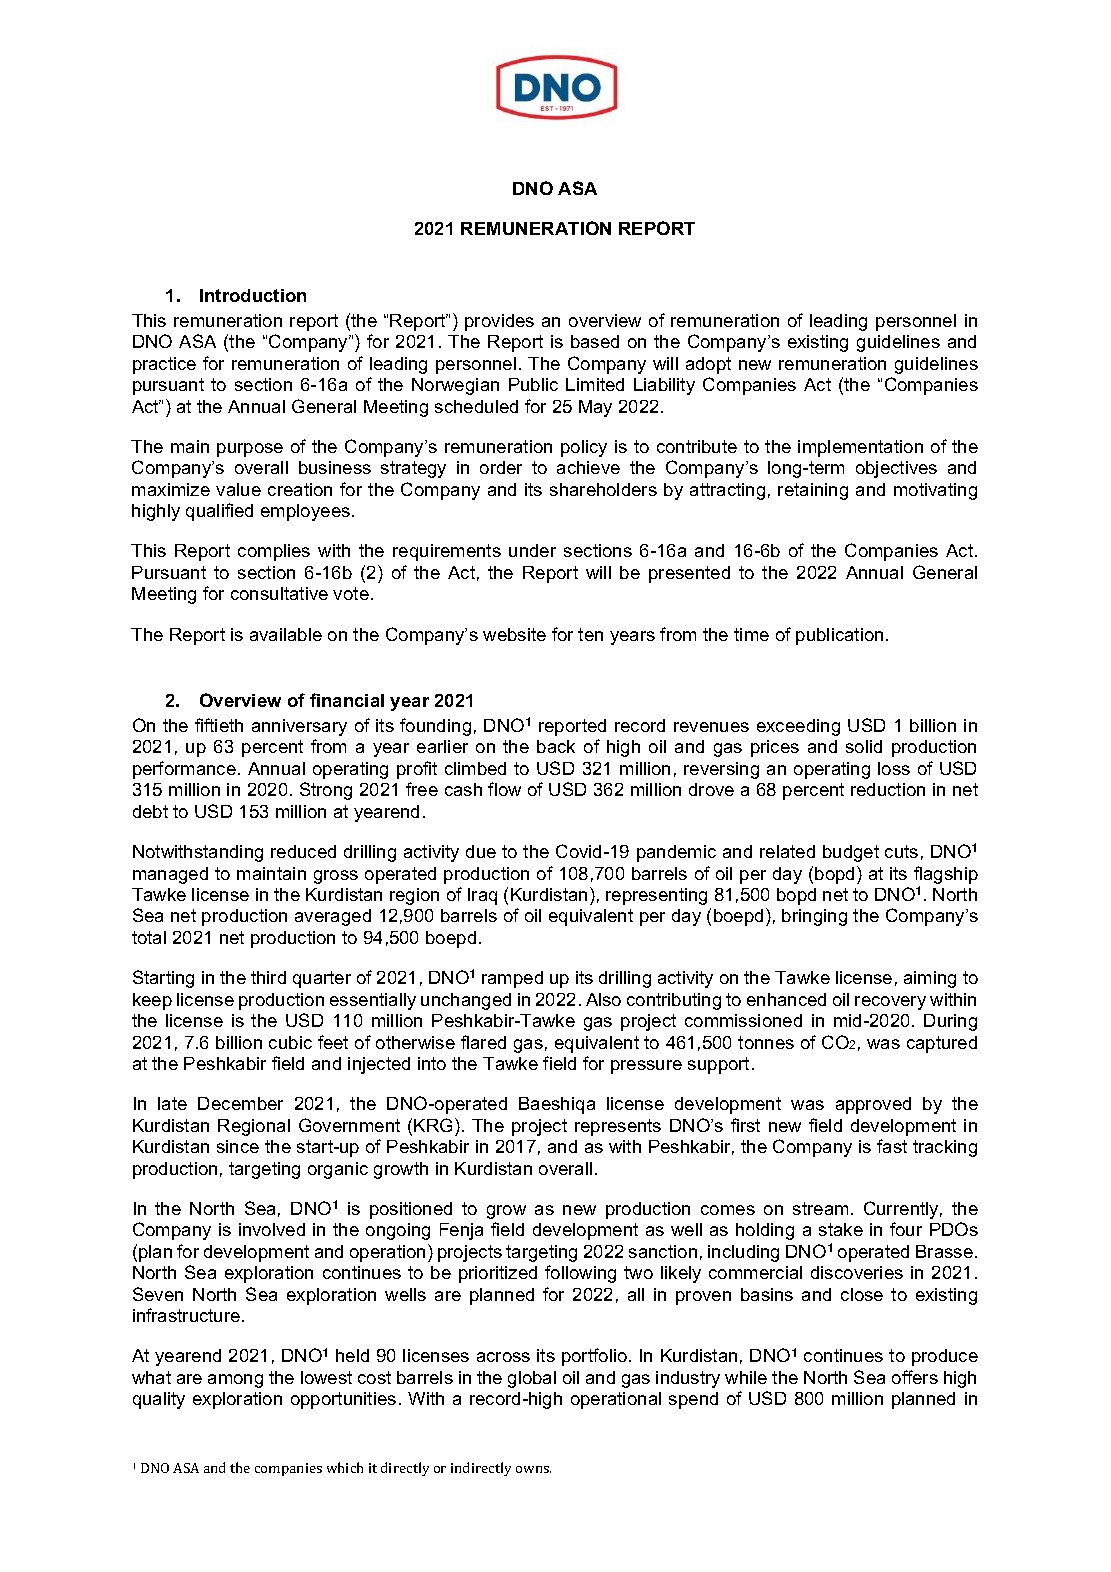 The width and height of the screenshot is (1111, 1572). I want to click on website, so click(514, 634).
